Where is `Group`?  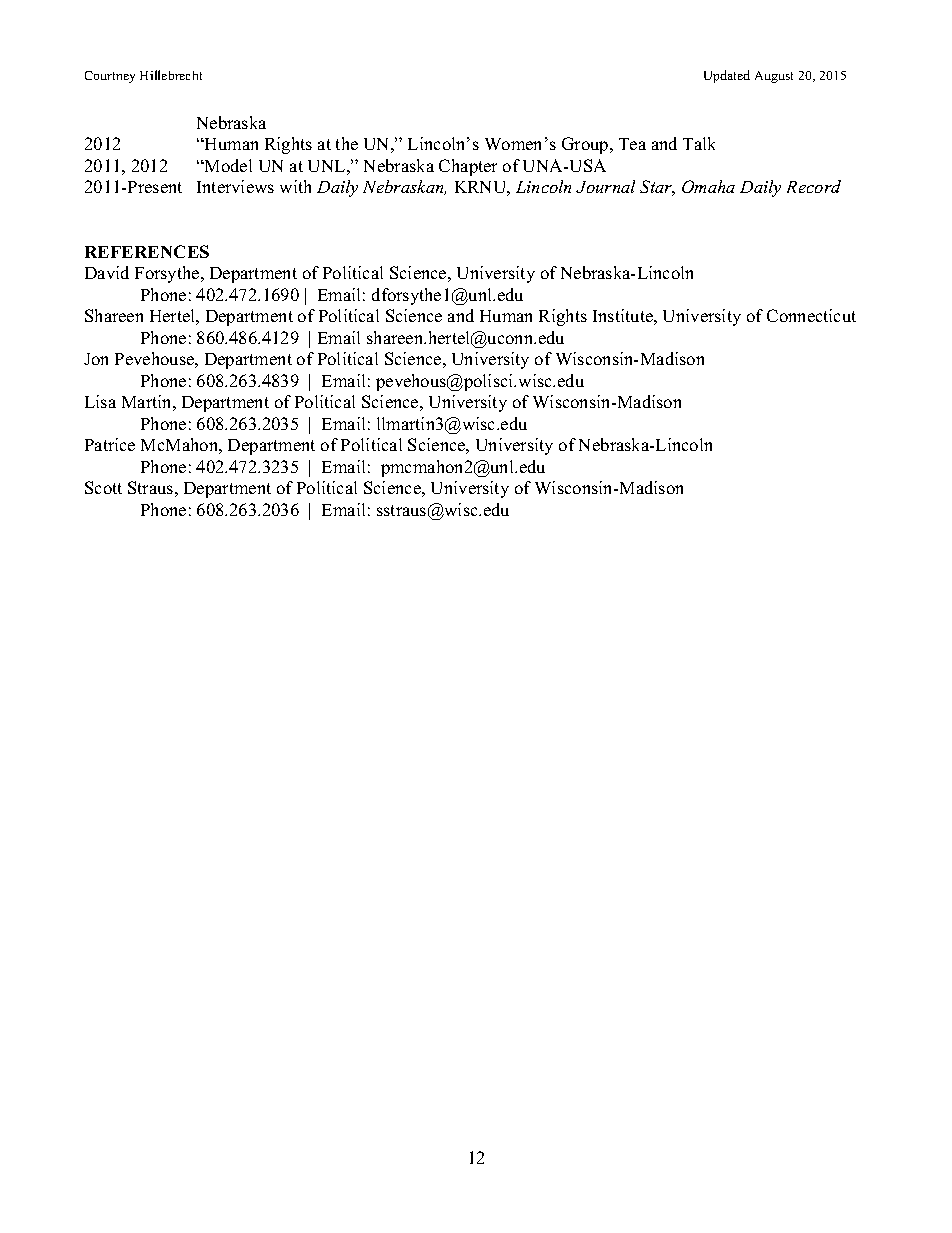 Group is located at coordinates (586, 145).
